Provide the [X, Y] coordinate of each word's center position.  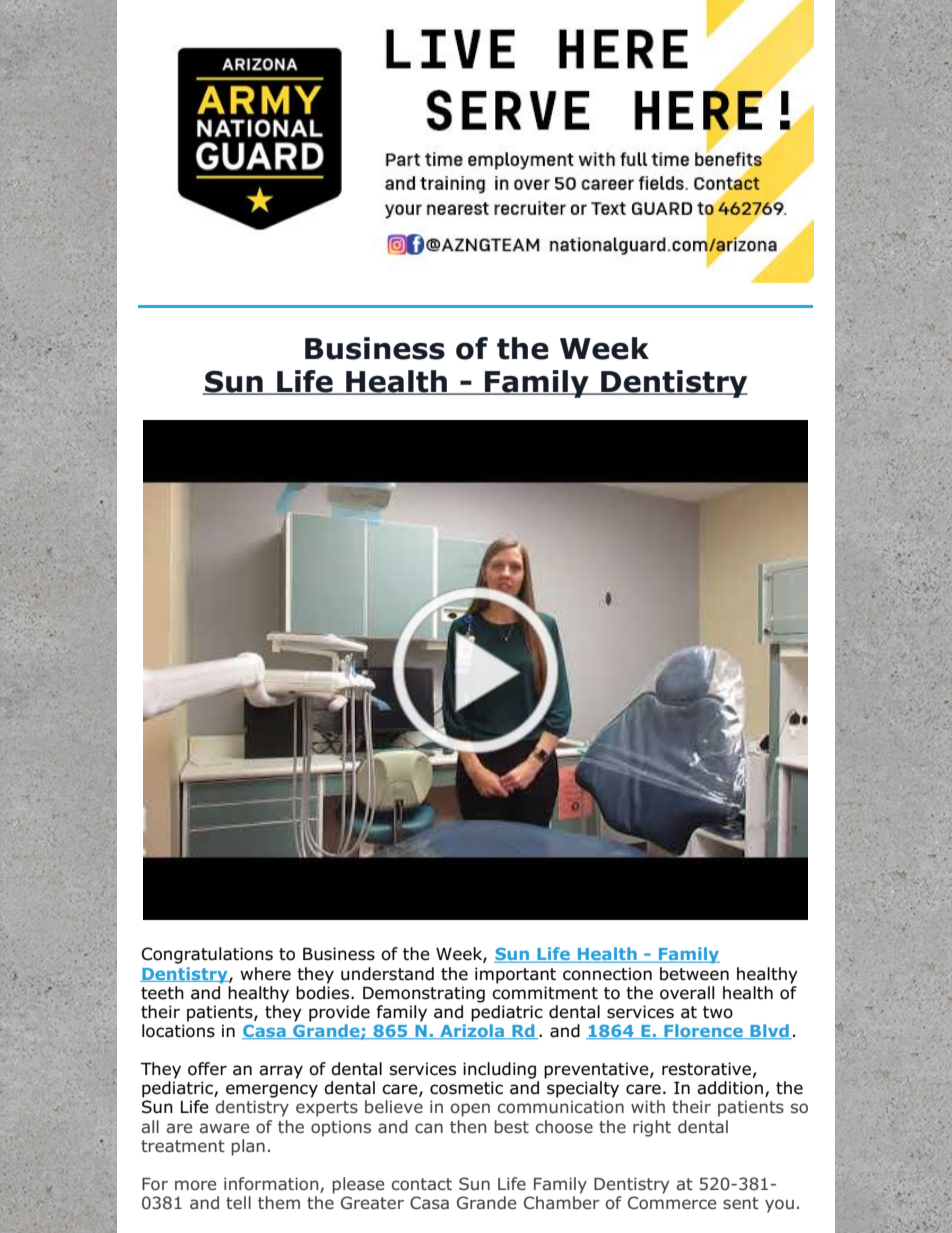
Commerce [672, 1202]
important [515, 975]
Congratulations [207, 955]
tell [238, 1202]
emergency [272, 1091]
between [694, 974]
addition [730, 1088]
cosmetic [466, 1088]
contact [422, 1184]
